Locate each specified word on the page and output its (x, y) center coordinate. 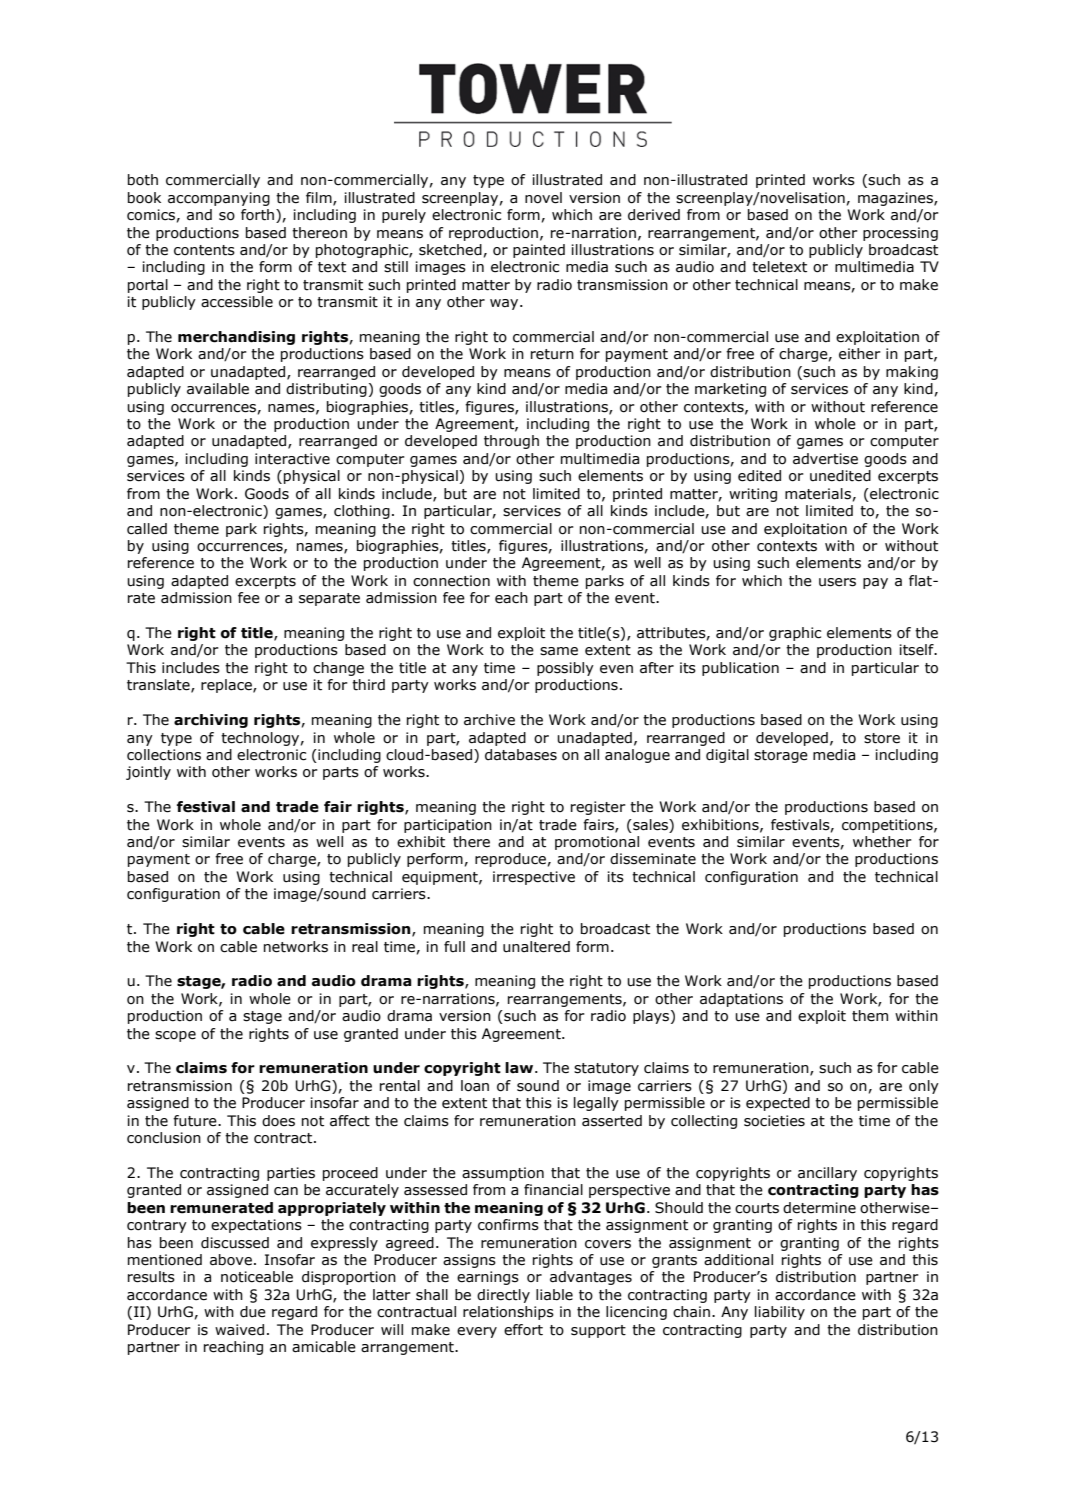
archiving (211, 721)
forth (259, 216)
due (253, 1312)
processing (900, 234)
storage (781, 756)
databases (521, 755)
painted (539, 251)
